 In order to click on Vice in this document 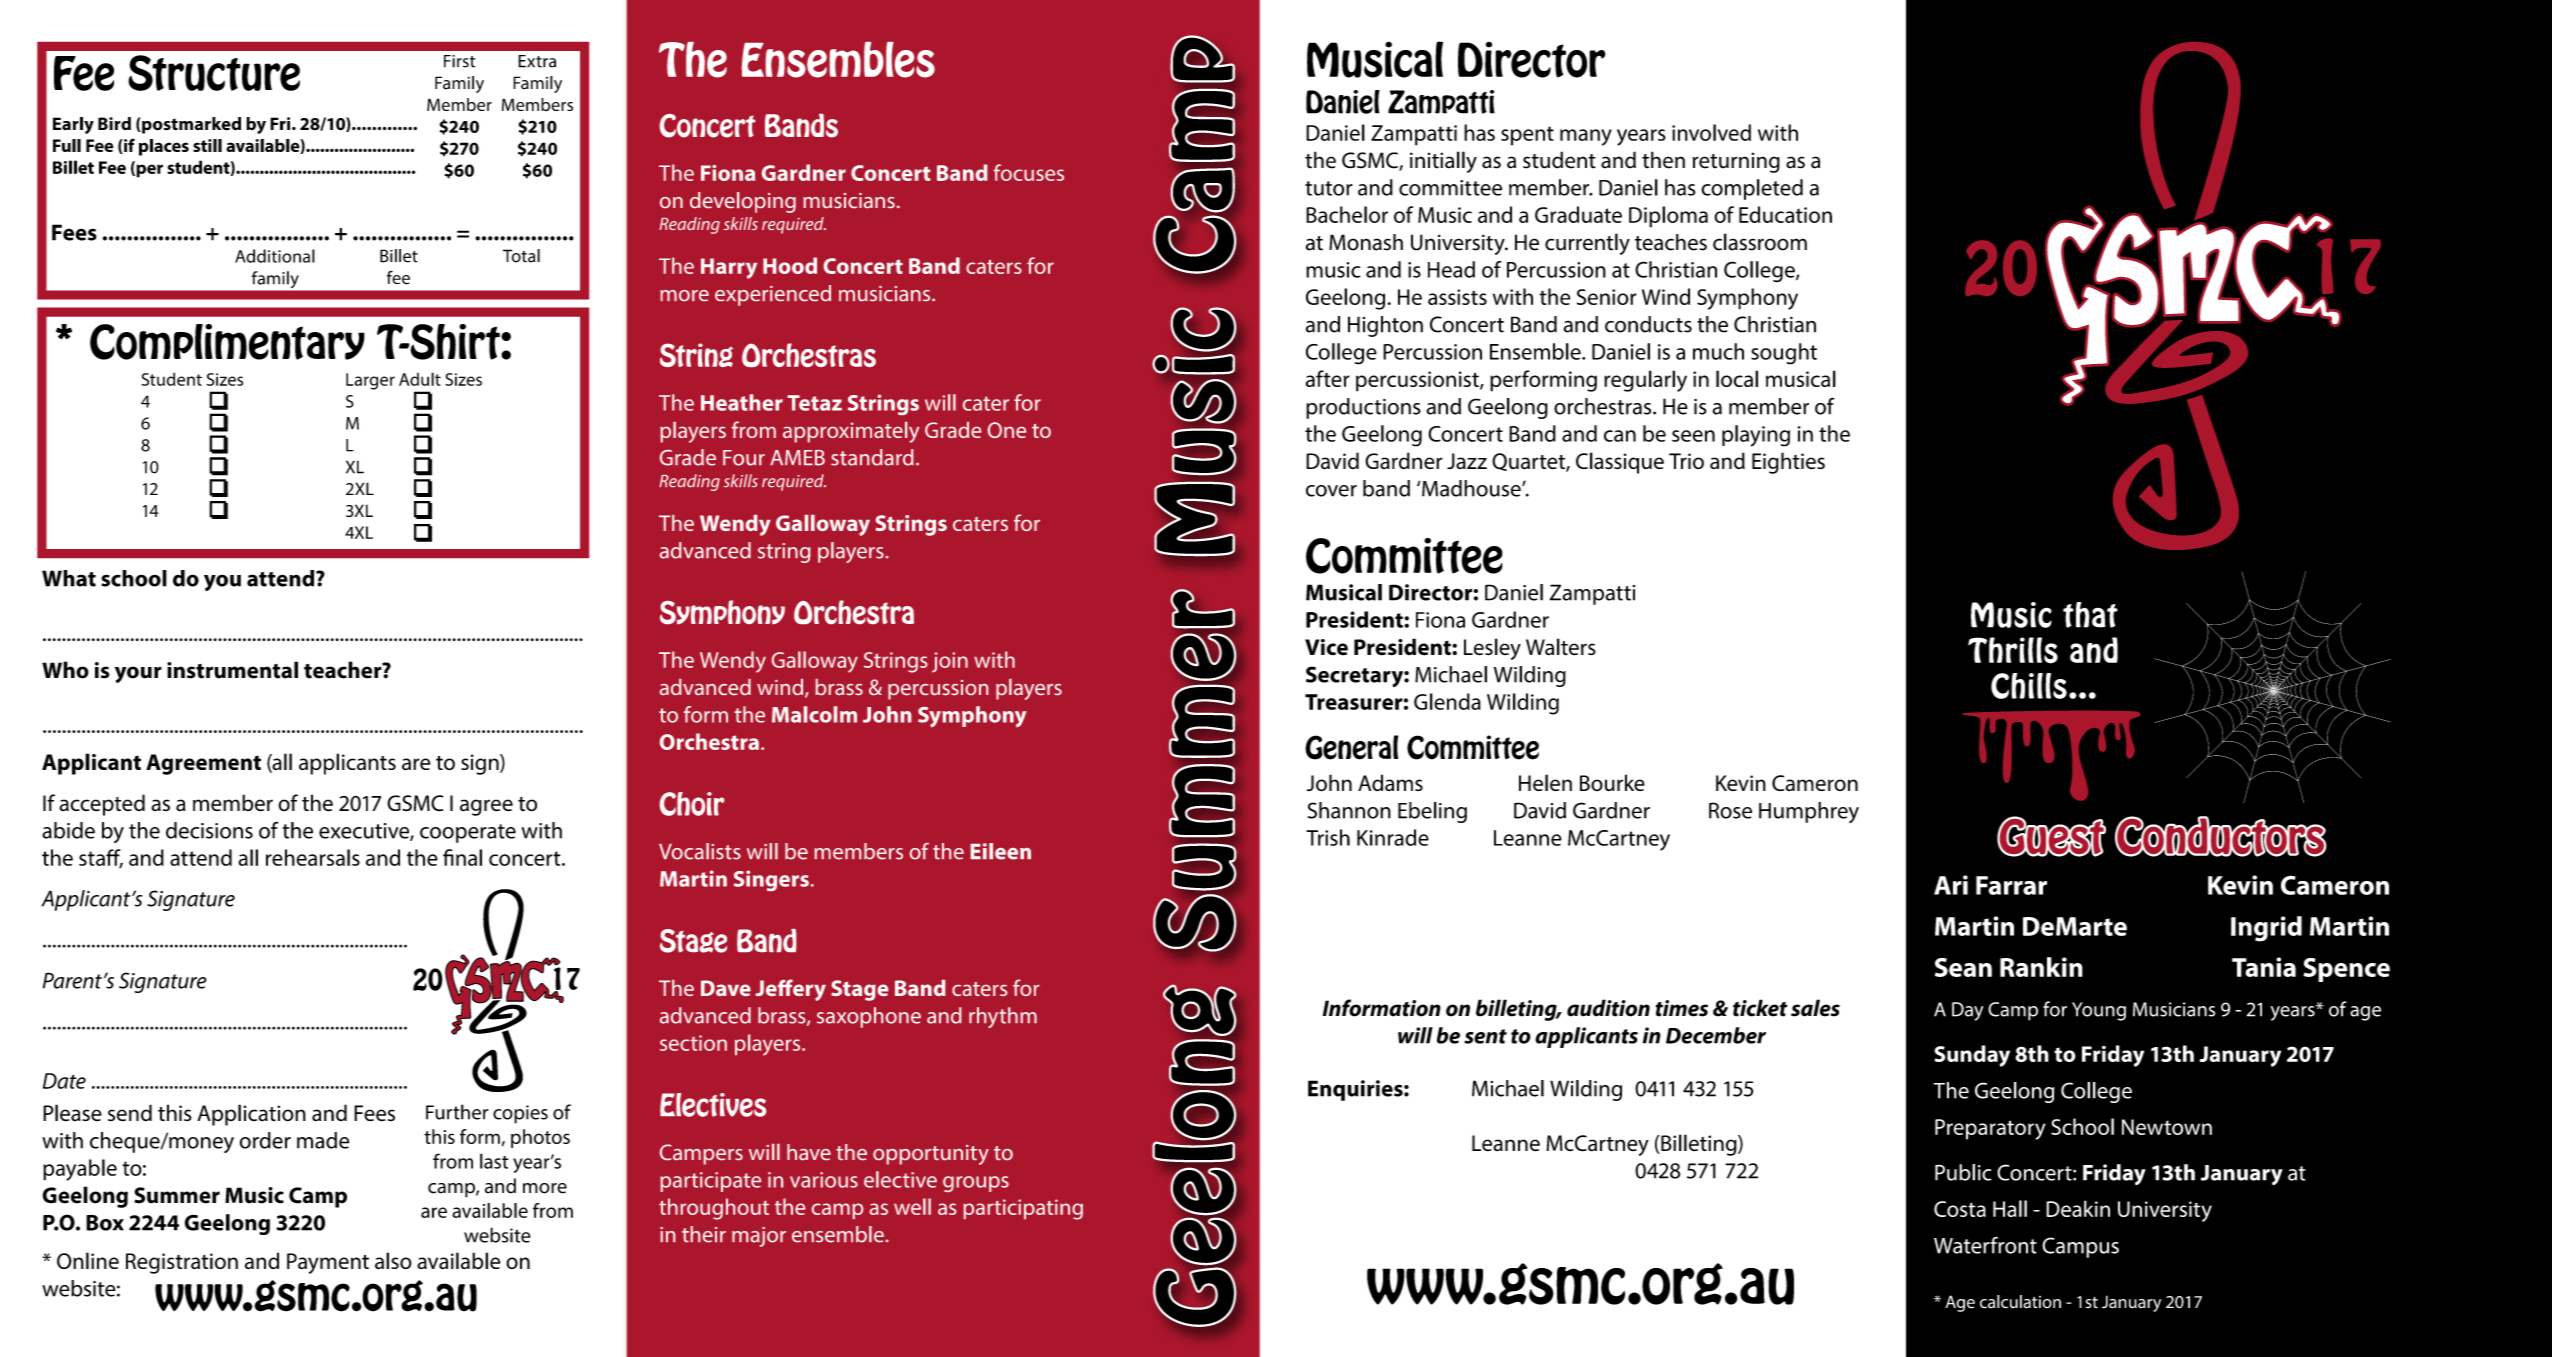, I will do `click(1326, 647)`.
